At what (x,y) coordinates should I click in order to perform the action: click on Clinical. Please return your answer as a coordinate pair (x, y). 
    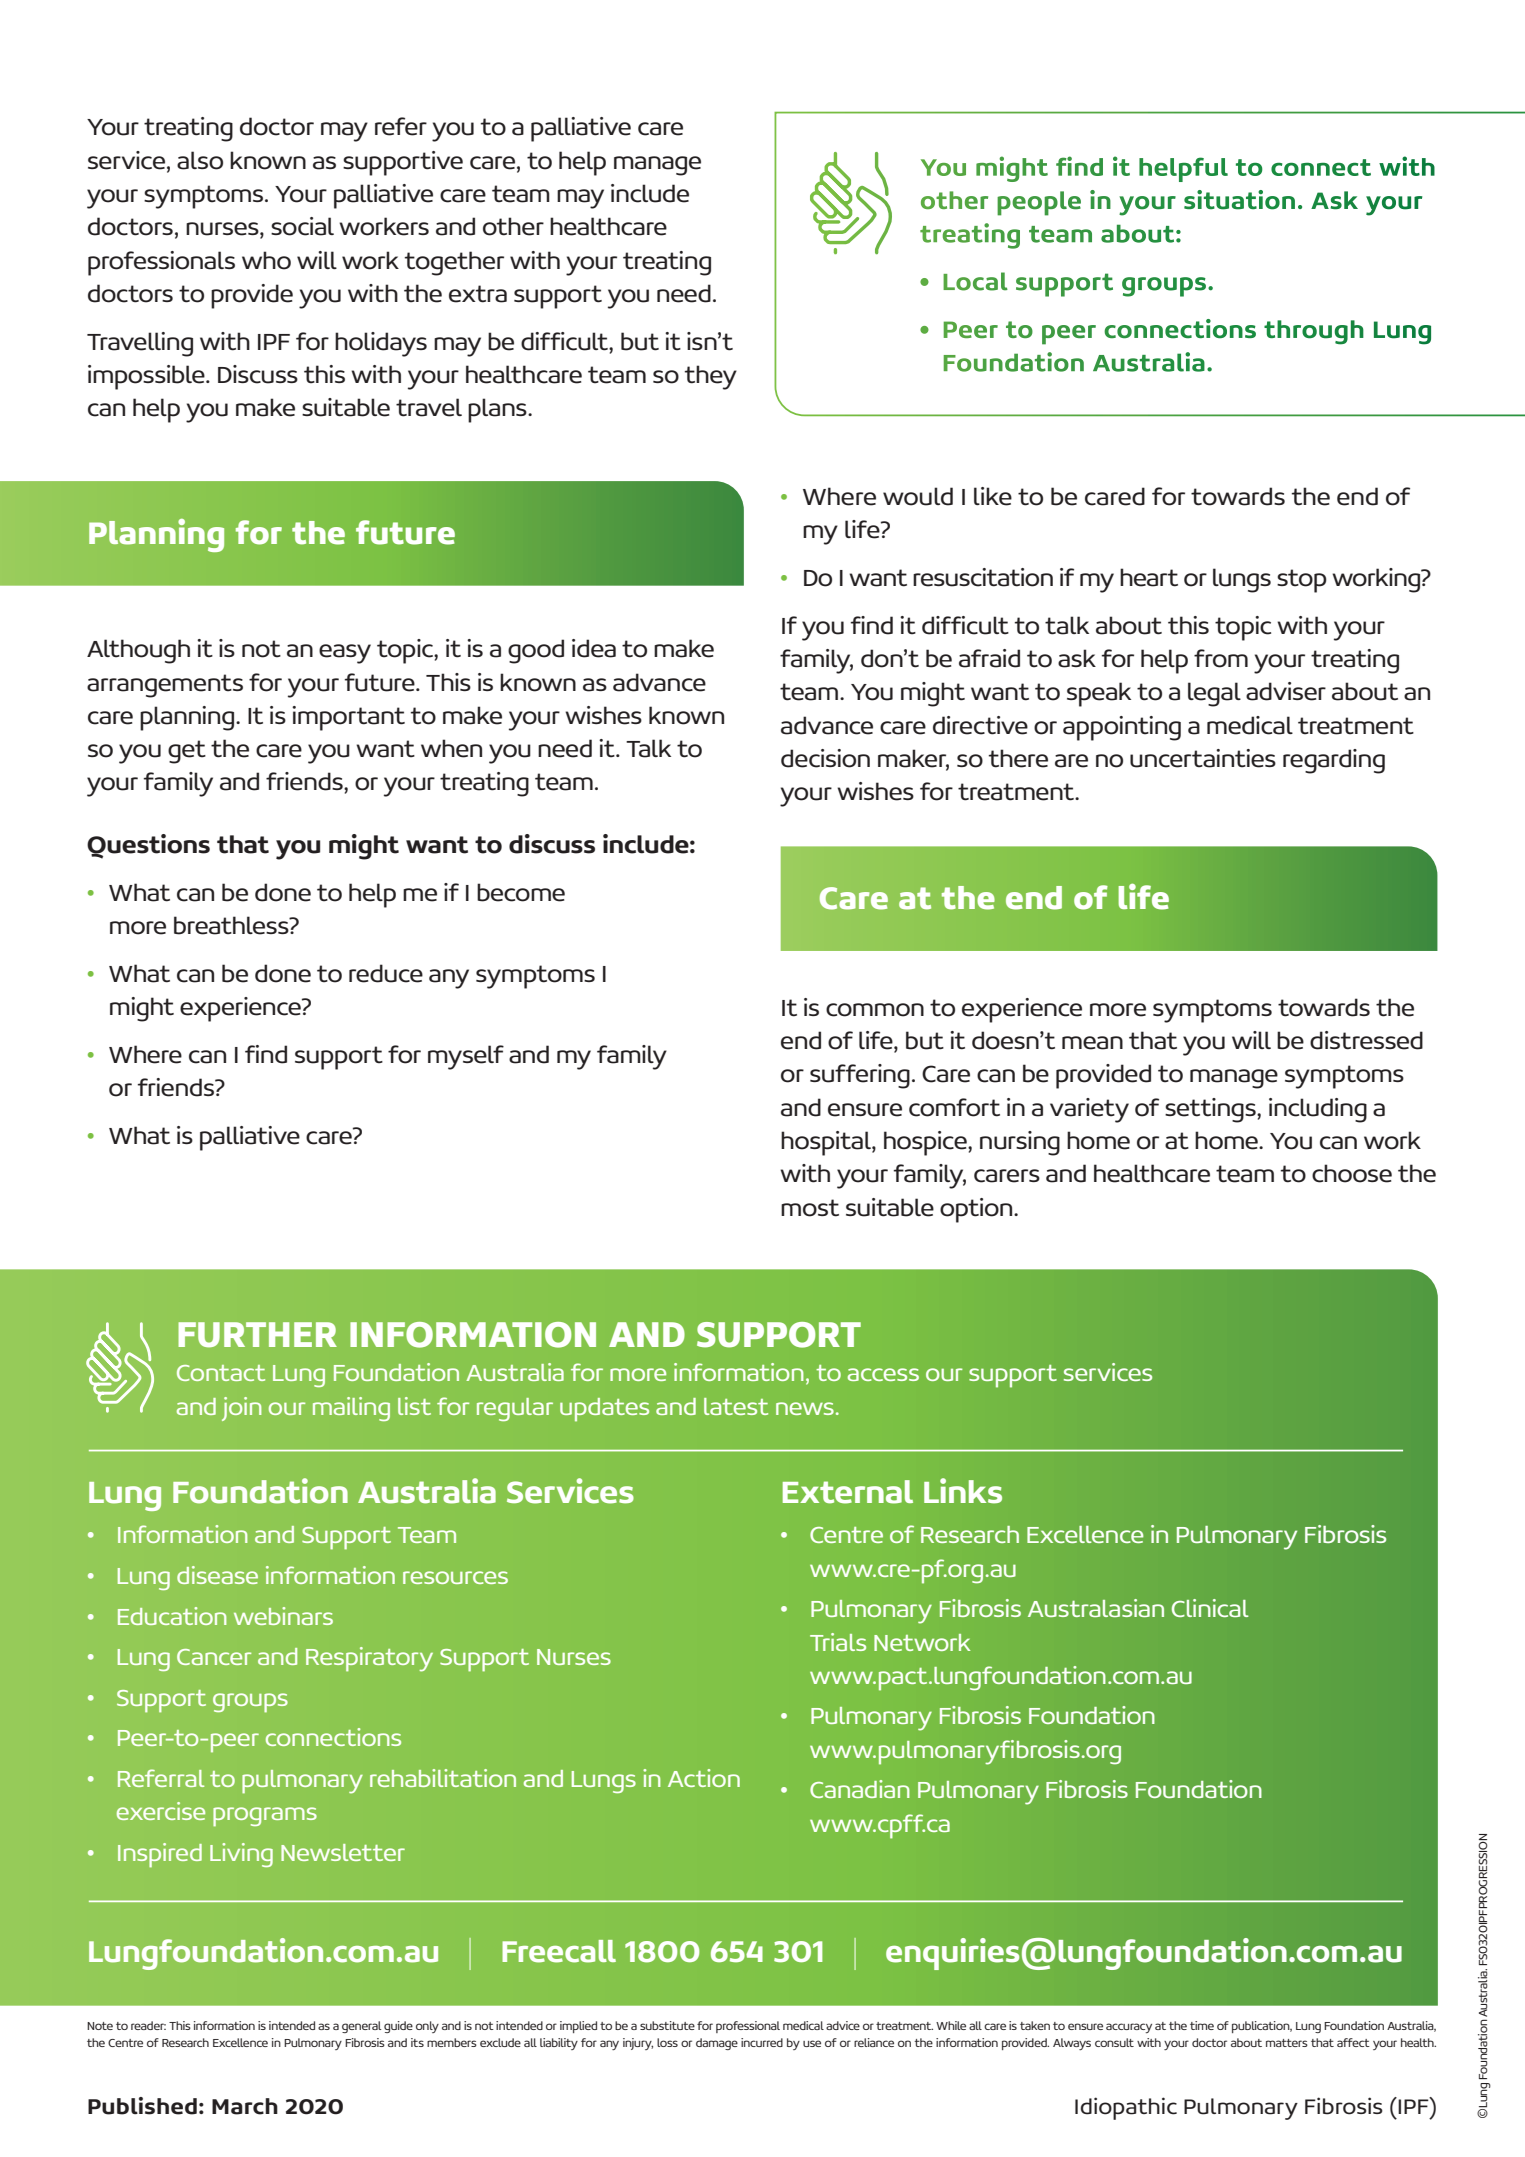
    Looking at the image, I should click on (1210, 1608).
